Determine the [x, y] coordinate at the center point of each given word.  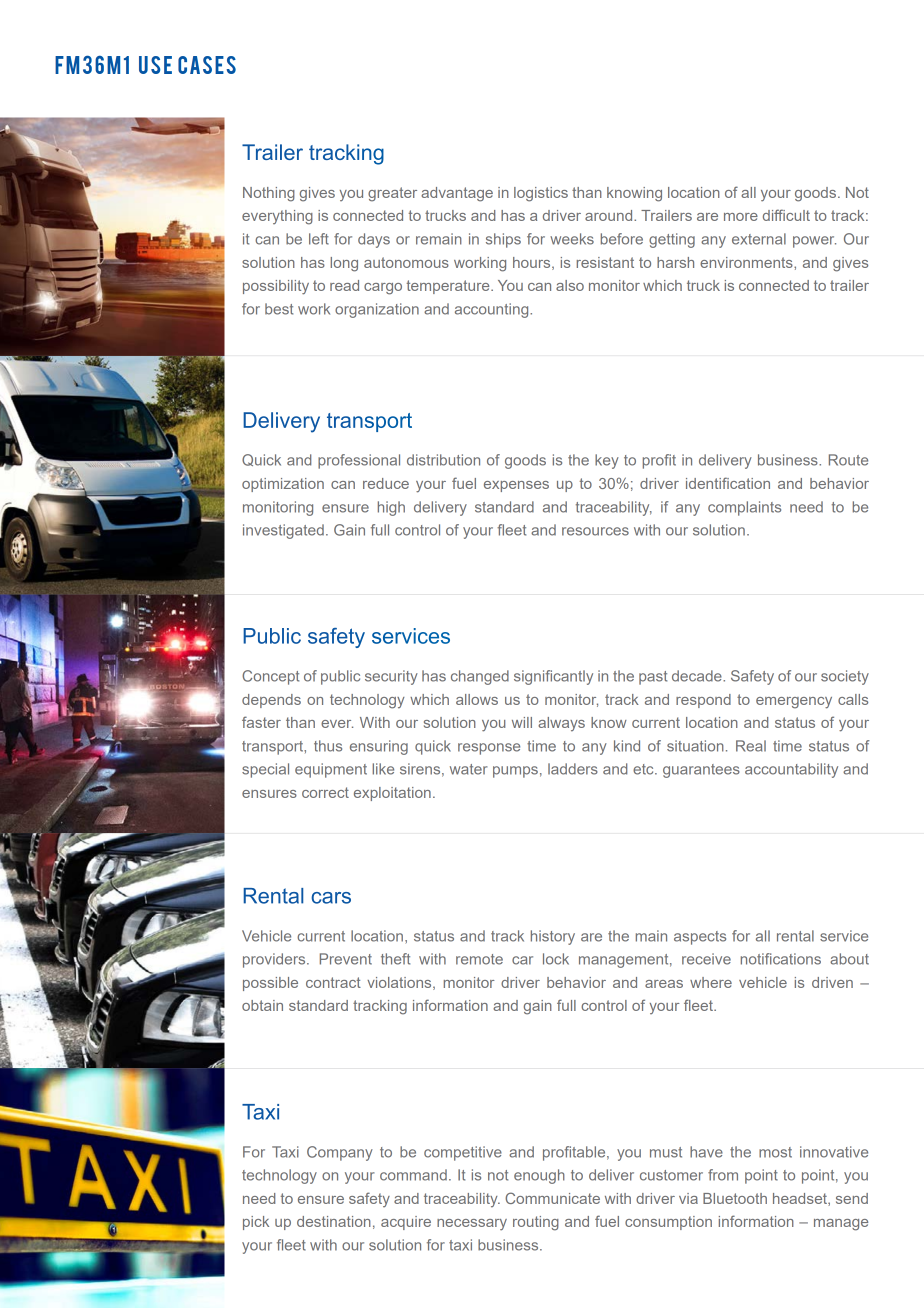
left [319, 239]
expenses [516, 486]
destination [334, 1221]
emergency [794, 703]
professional [359, 461]
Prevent [346, 959]
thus [328, 746]
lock [556, 959]
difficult [786, 215]
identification [728, 483]
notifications [781, 959]
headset [801, 1199]
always [561, 724]
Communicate [552, 1198]
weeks [572, 239]
